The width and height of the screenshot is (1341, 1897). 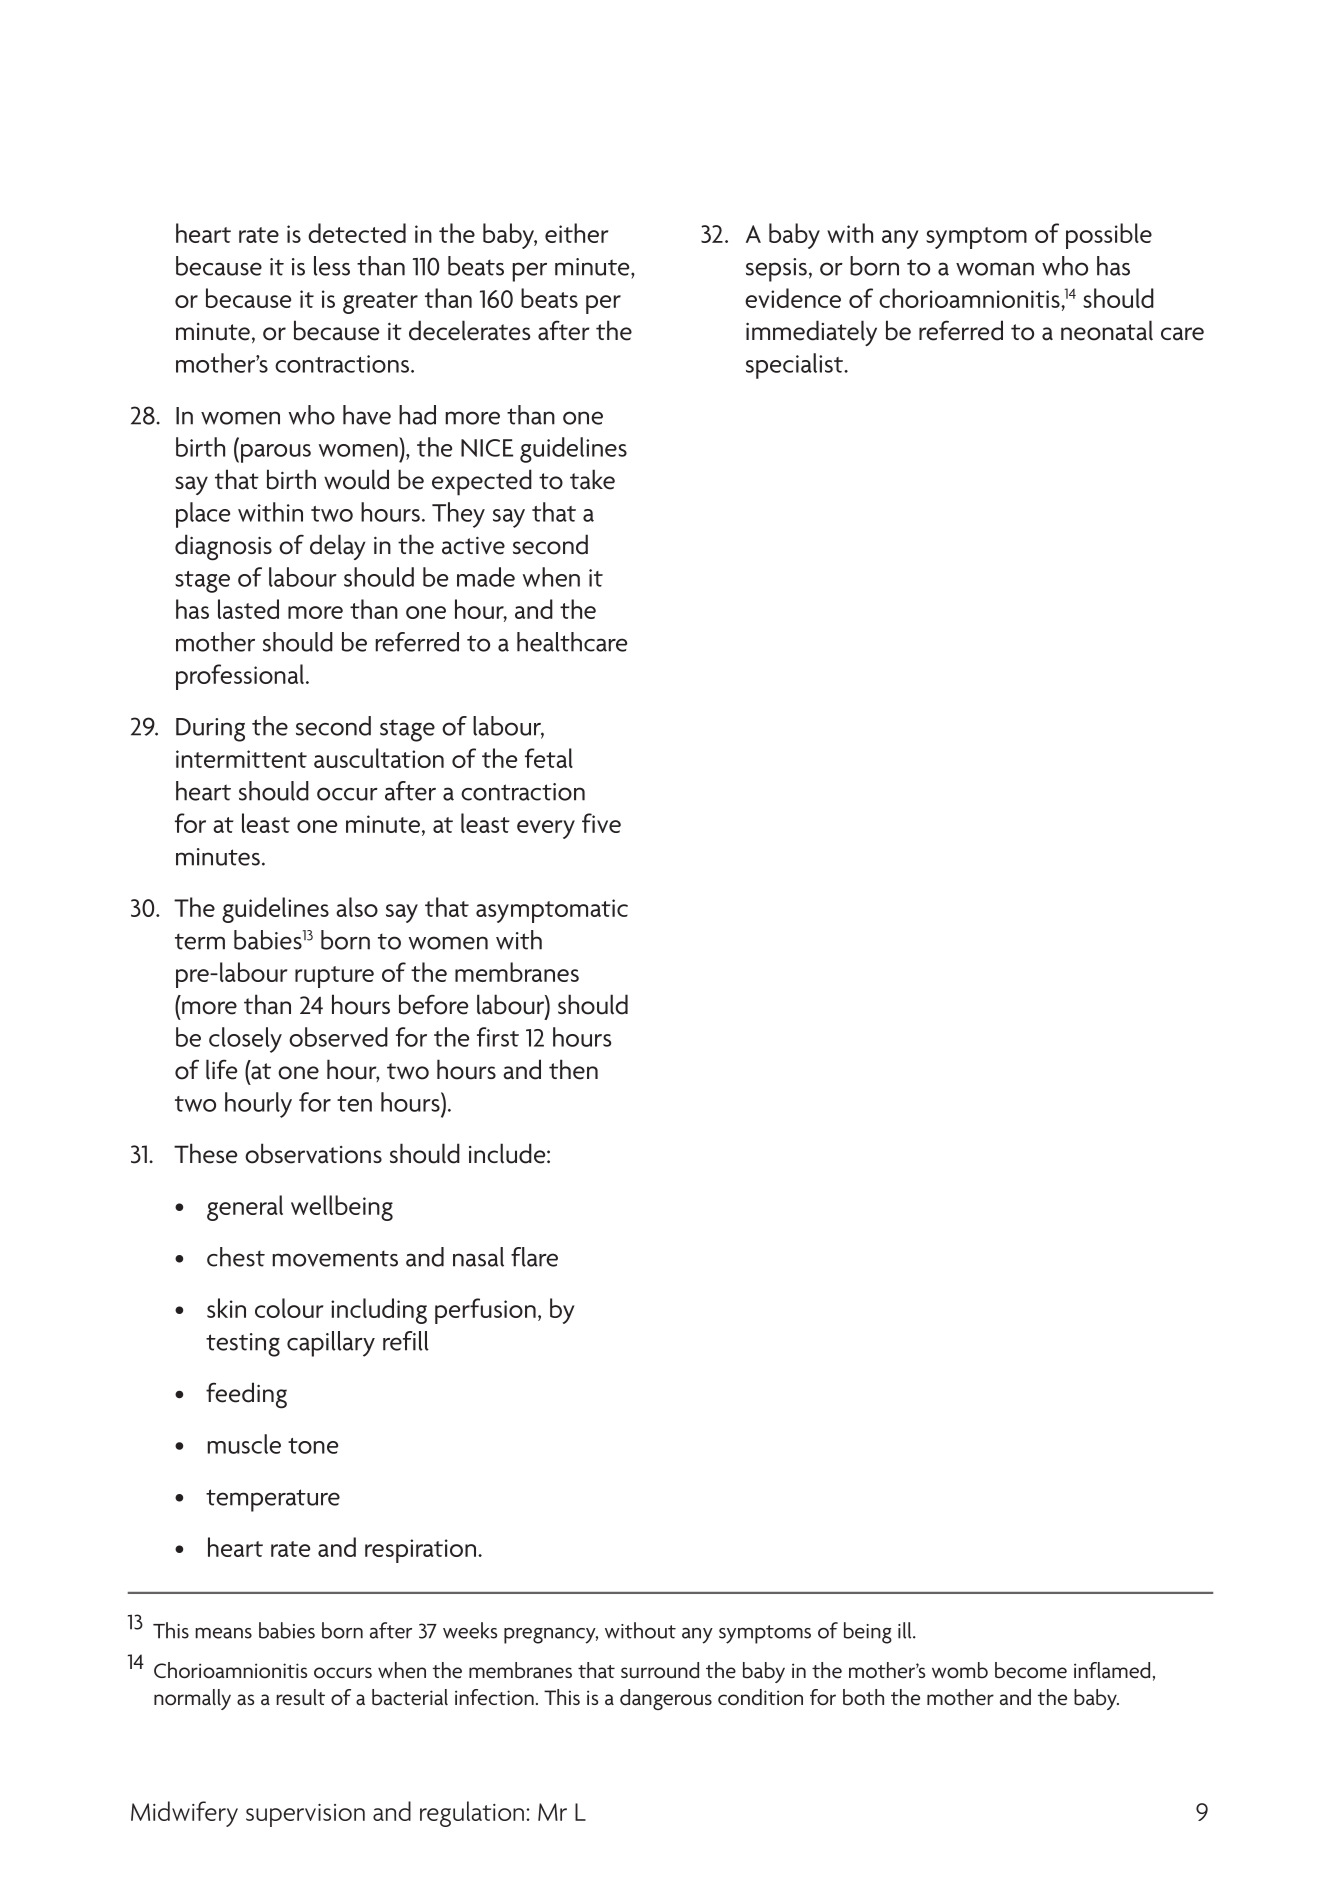 What do you see at coordinates (576, 233) in the screenshot?
I see `either` at bounding box center [576, 233].
